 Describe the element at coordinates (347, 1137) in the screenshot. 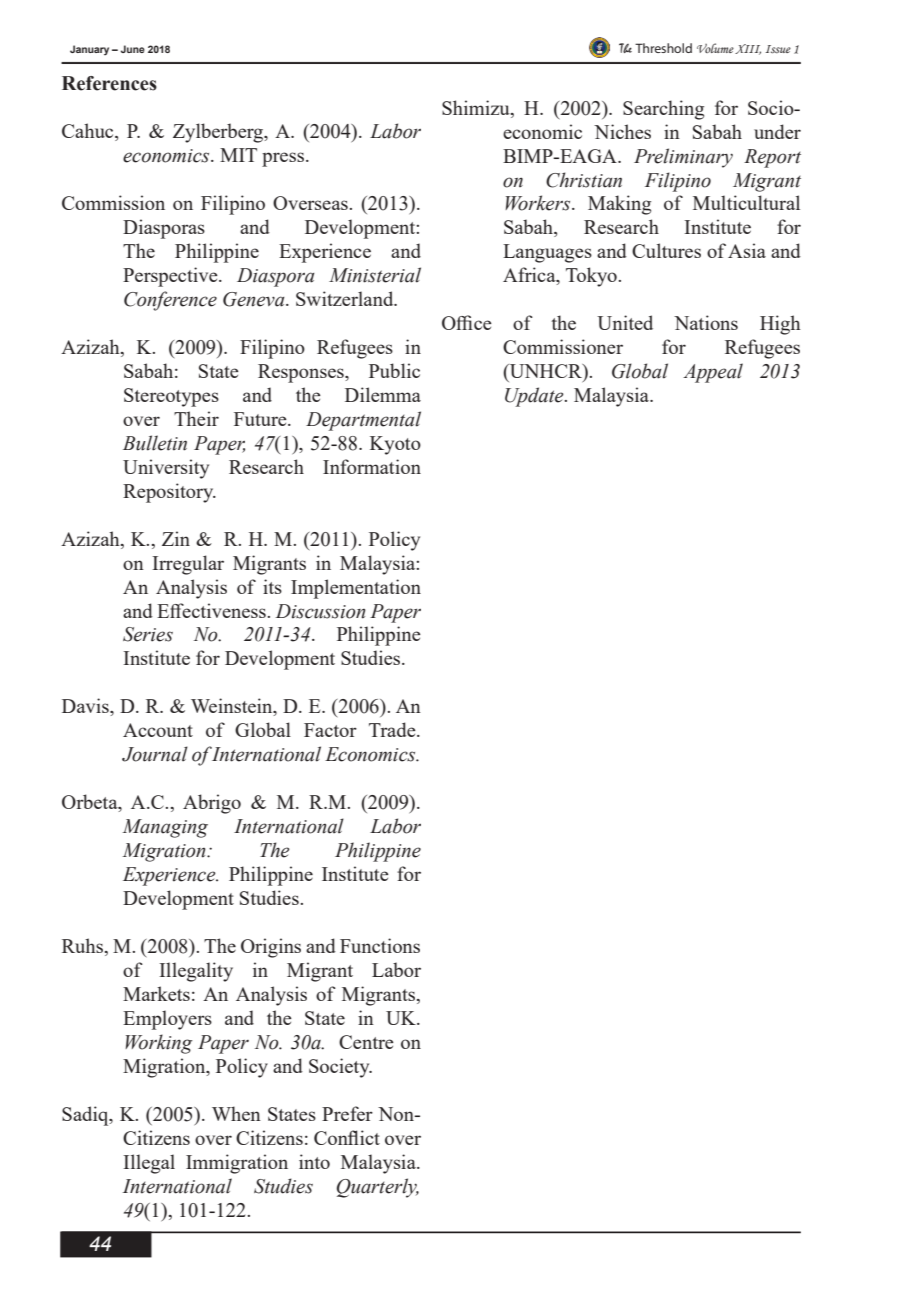

I see `Conflict` at that location.
